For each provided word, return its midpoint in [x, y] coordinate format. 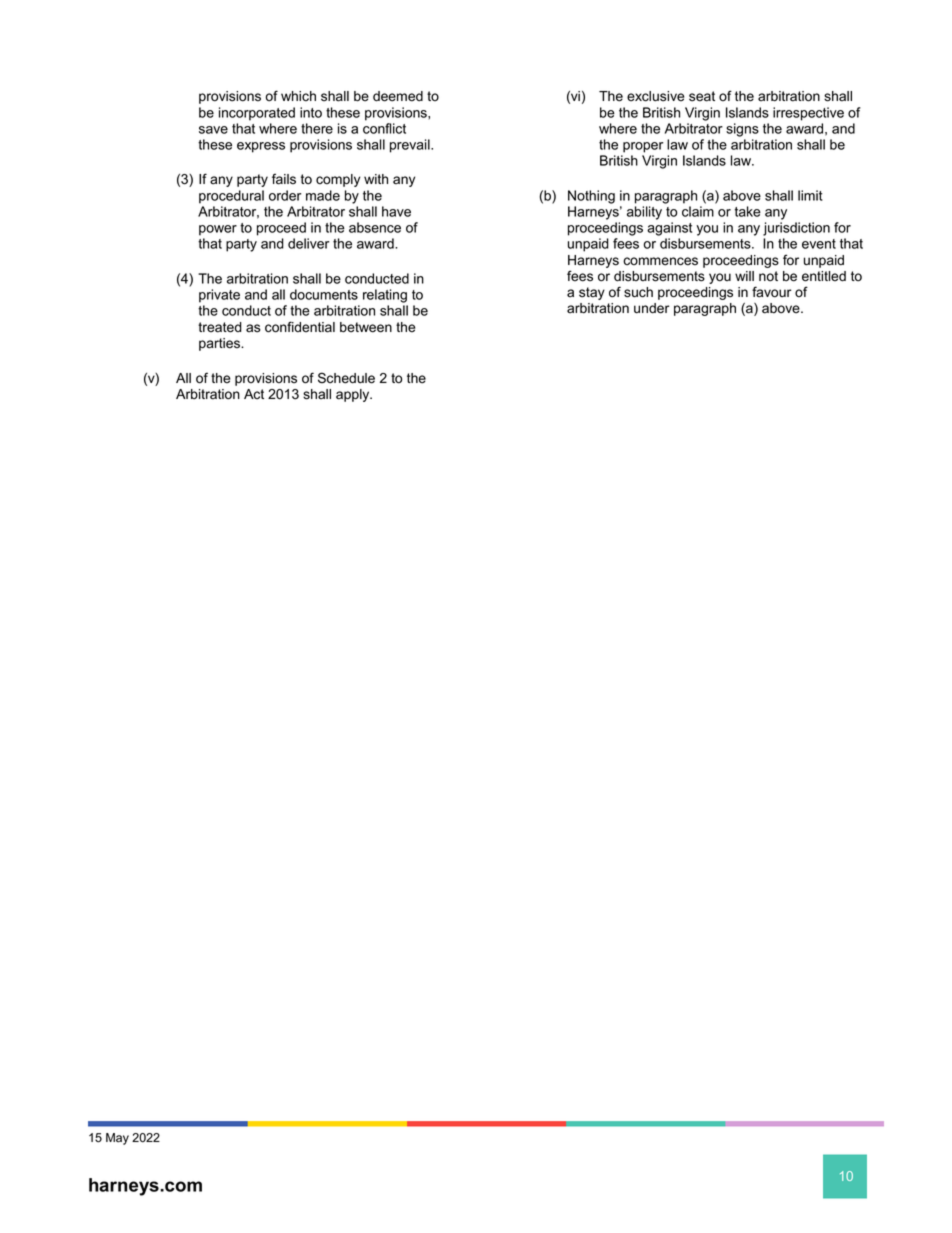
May [117, 1139]
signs [742, 130]
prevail [411, 146]
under [652, 308]
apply [354, 395]
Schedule [346, 378]
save [213, 130]
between [366, 327]
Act [254, 394]
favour [772, 292]
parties [220, 344]
